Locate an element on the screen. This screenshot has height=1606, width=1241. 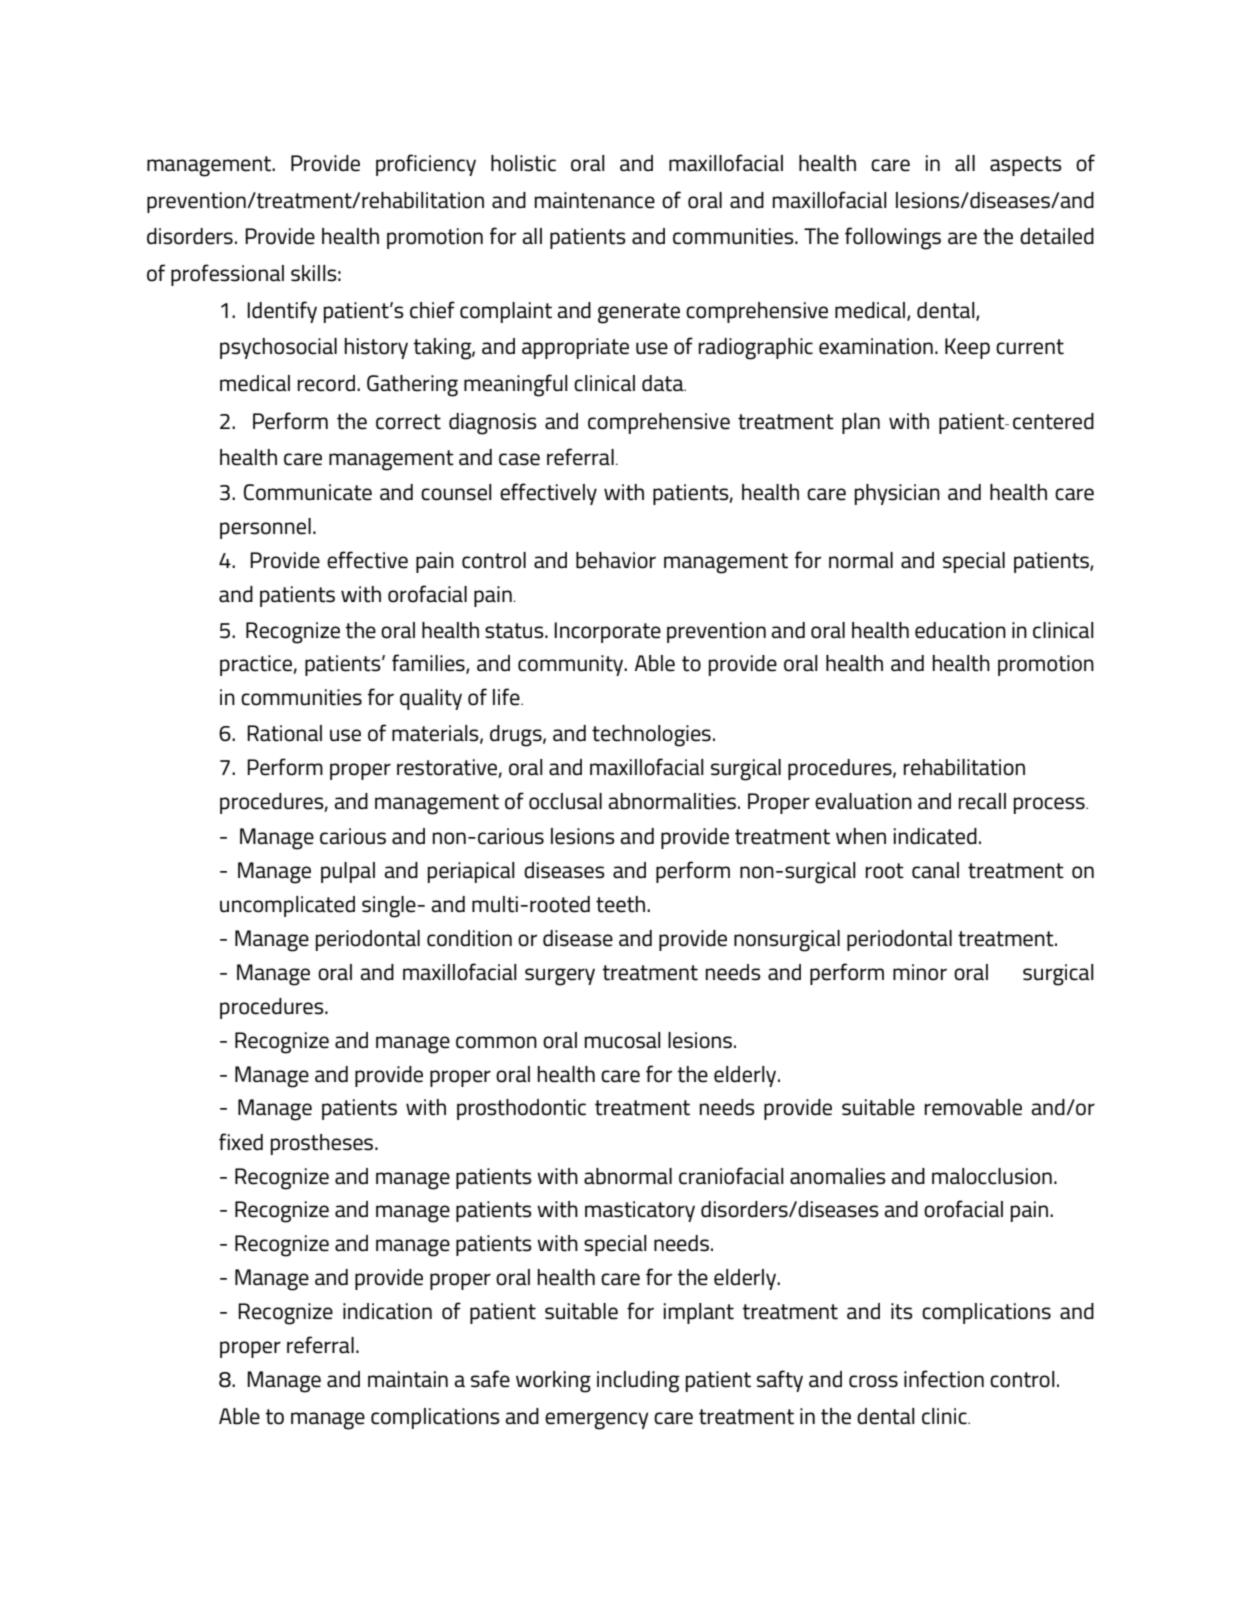
maintain is located at coordinates (408, 1379).
